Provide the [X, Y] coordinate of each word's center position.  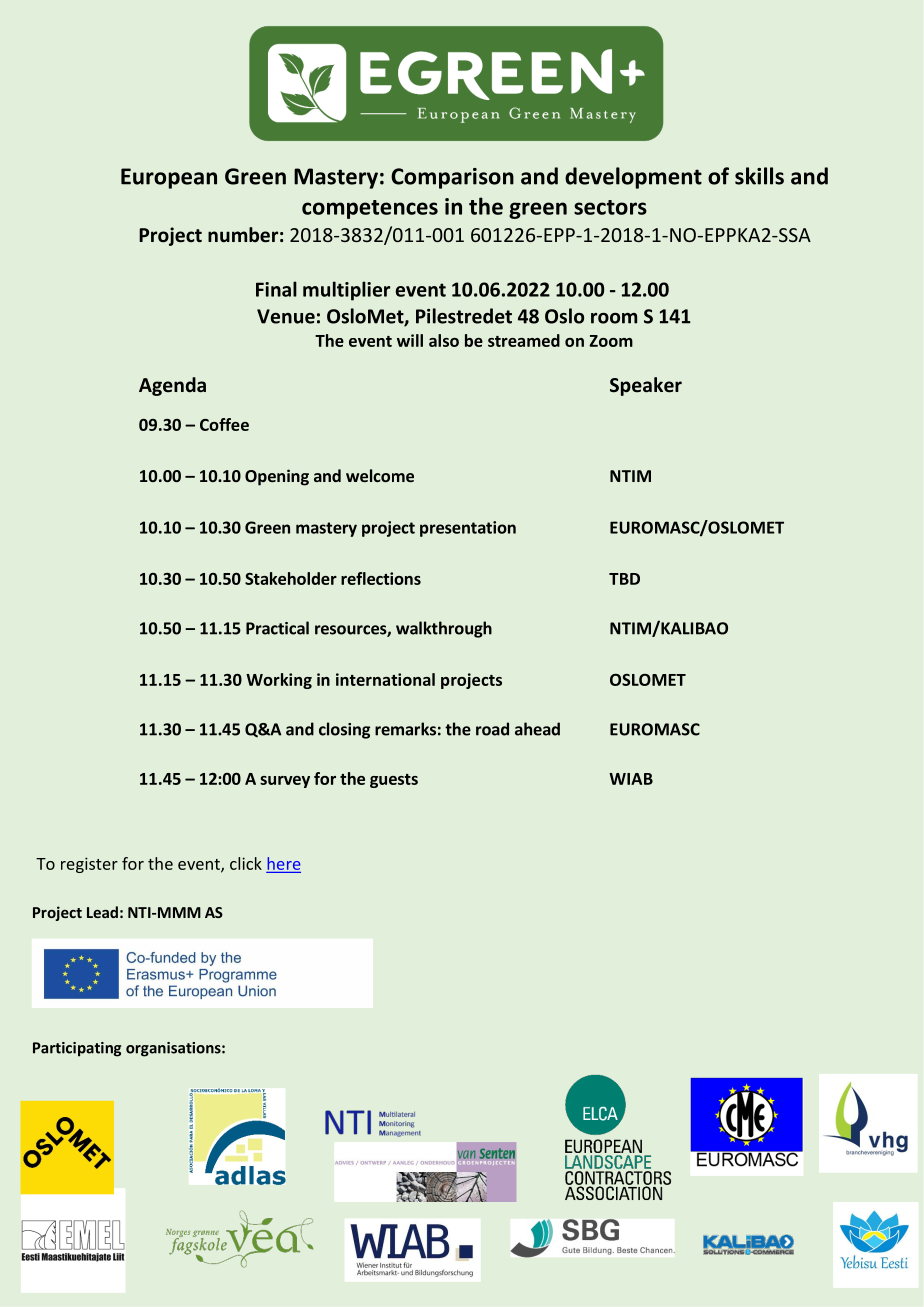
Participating [77, 1049]
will [410, 340]
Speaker [646, 386]
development [633, 178]
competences [370, 209]
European [169, 178]
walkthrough [444, 629]
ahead [537, 729]
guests [394, 781]
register [89, 865]
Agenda [172, 386]
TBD [624, 579]
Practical [277, 628]
